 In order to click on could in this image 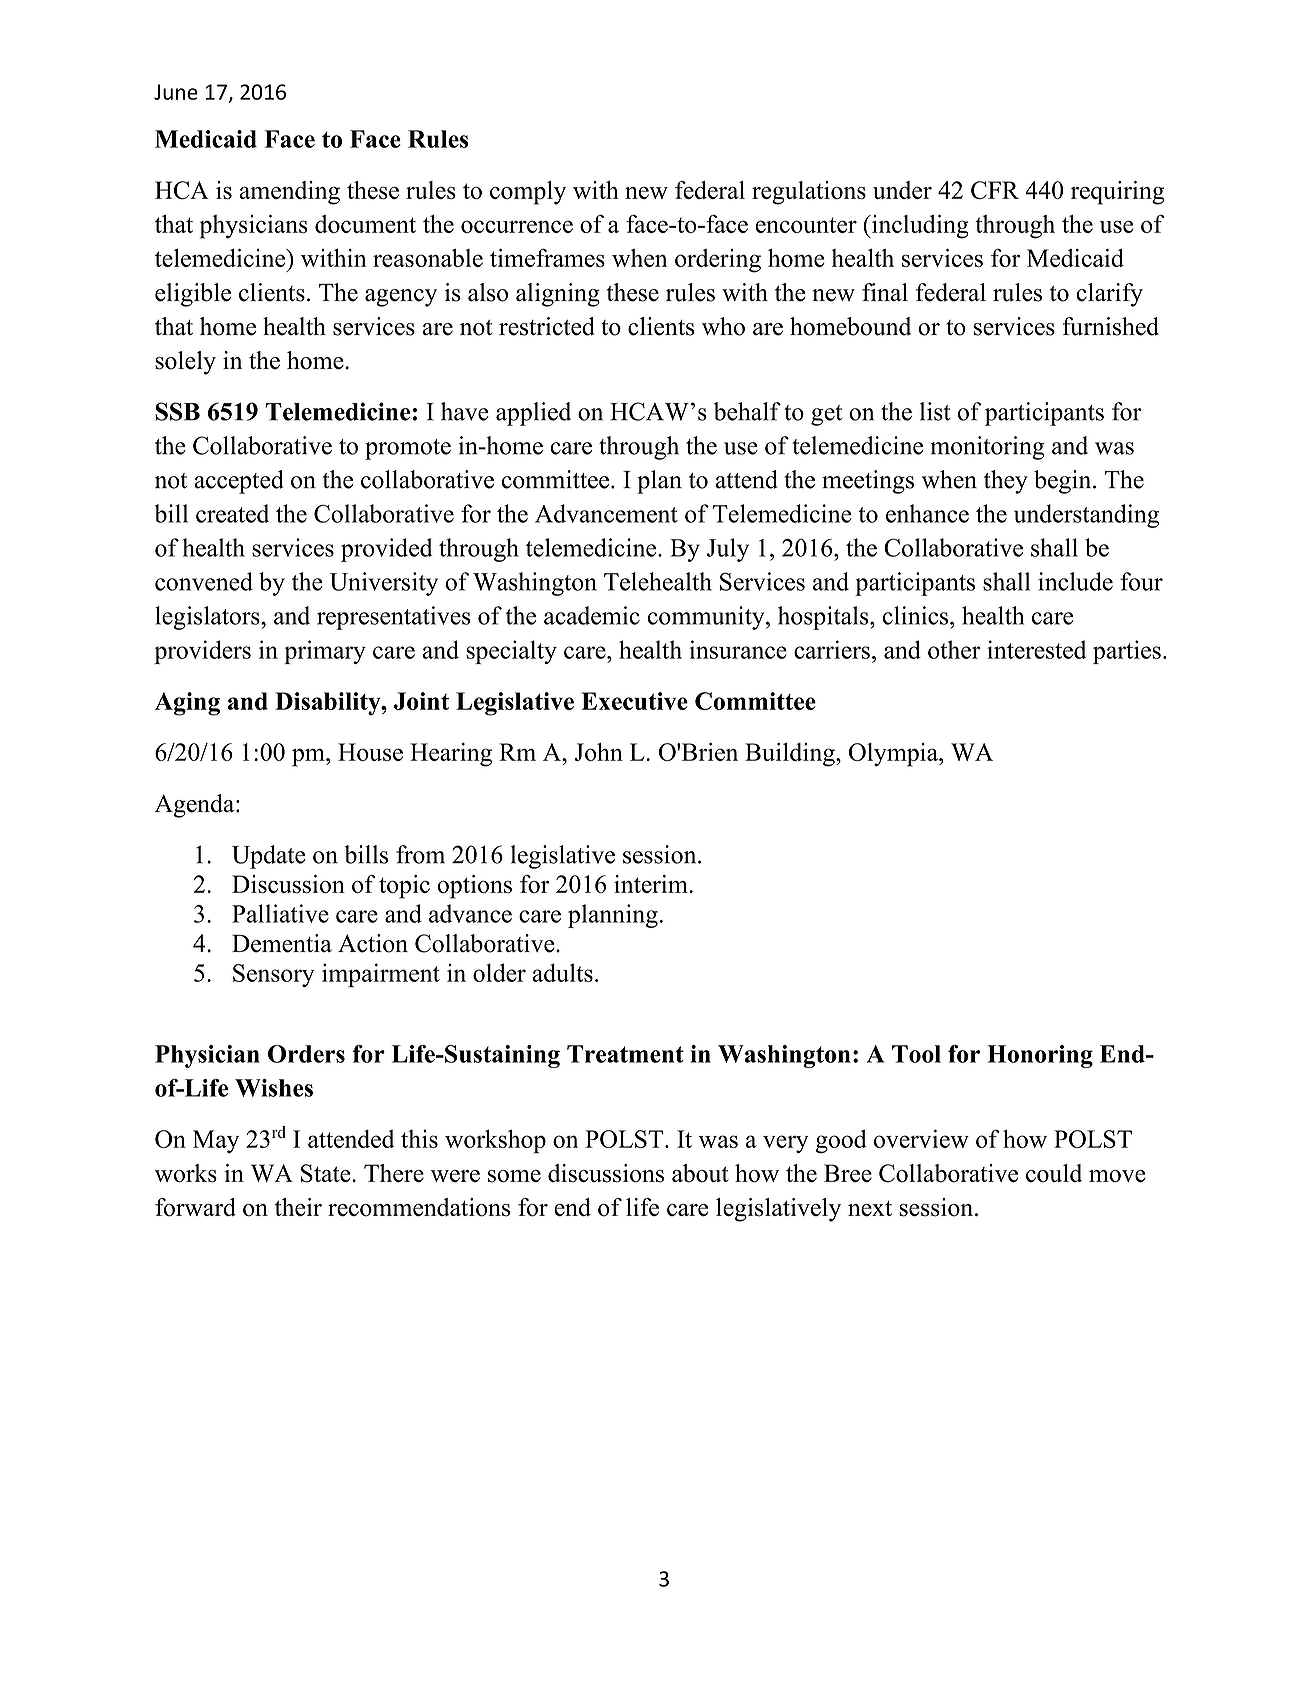, I will do `click(1054, 1173)`.
